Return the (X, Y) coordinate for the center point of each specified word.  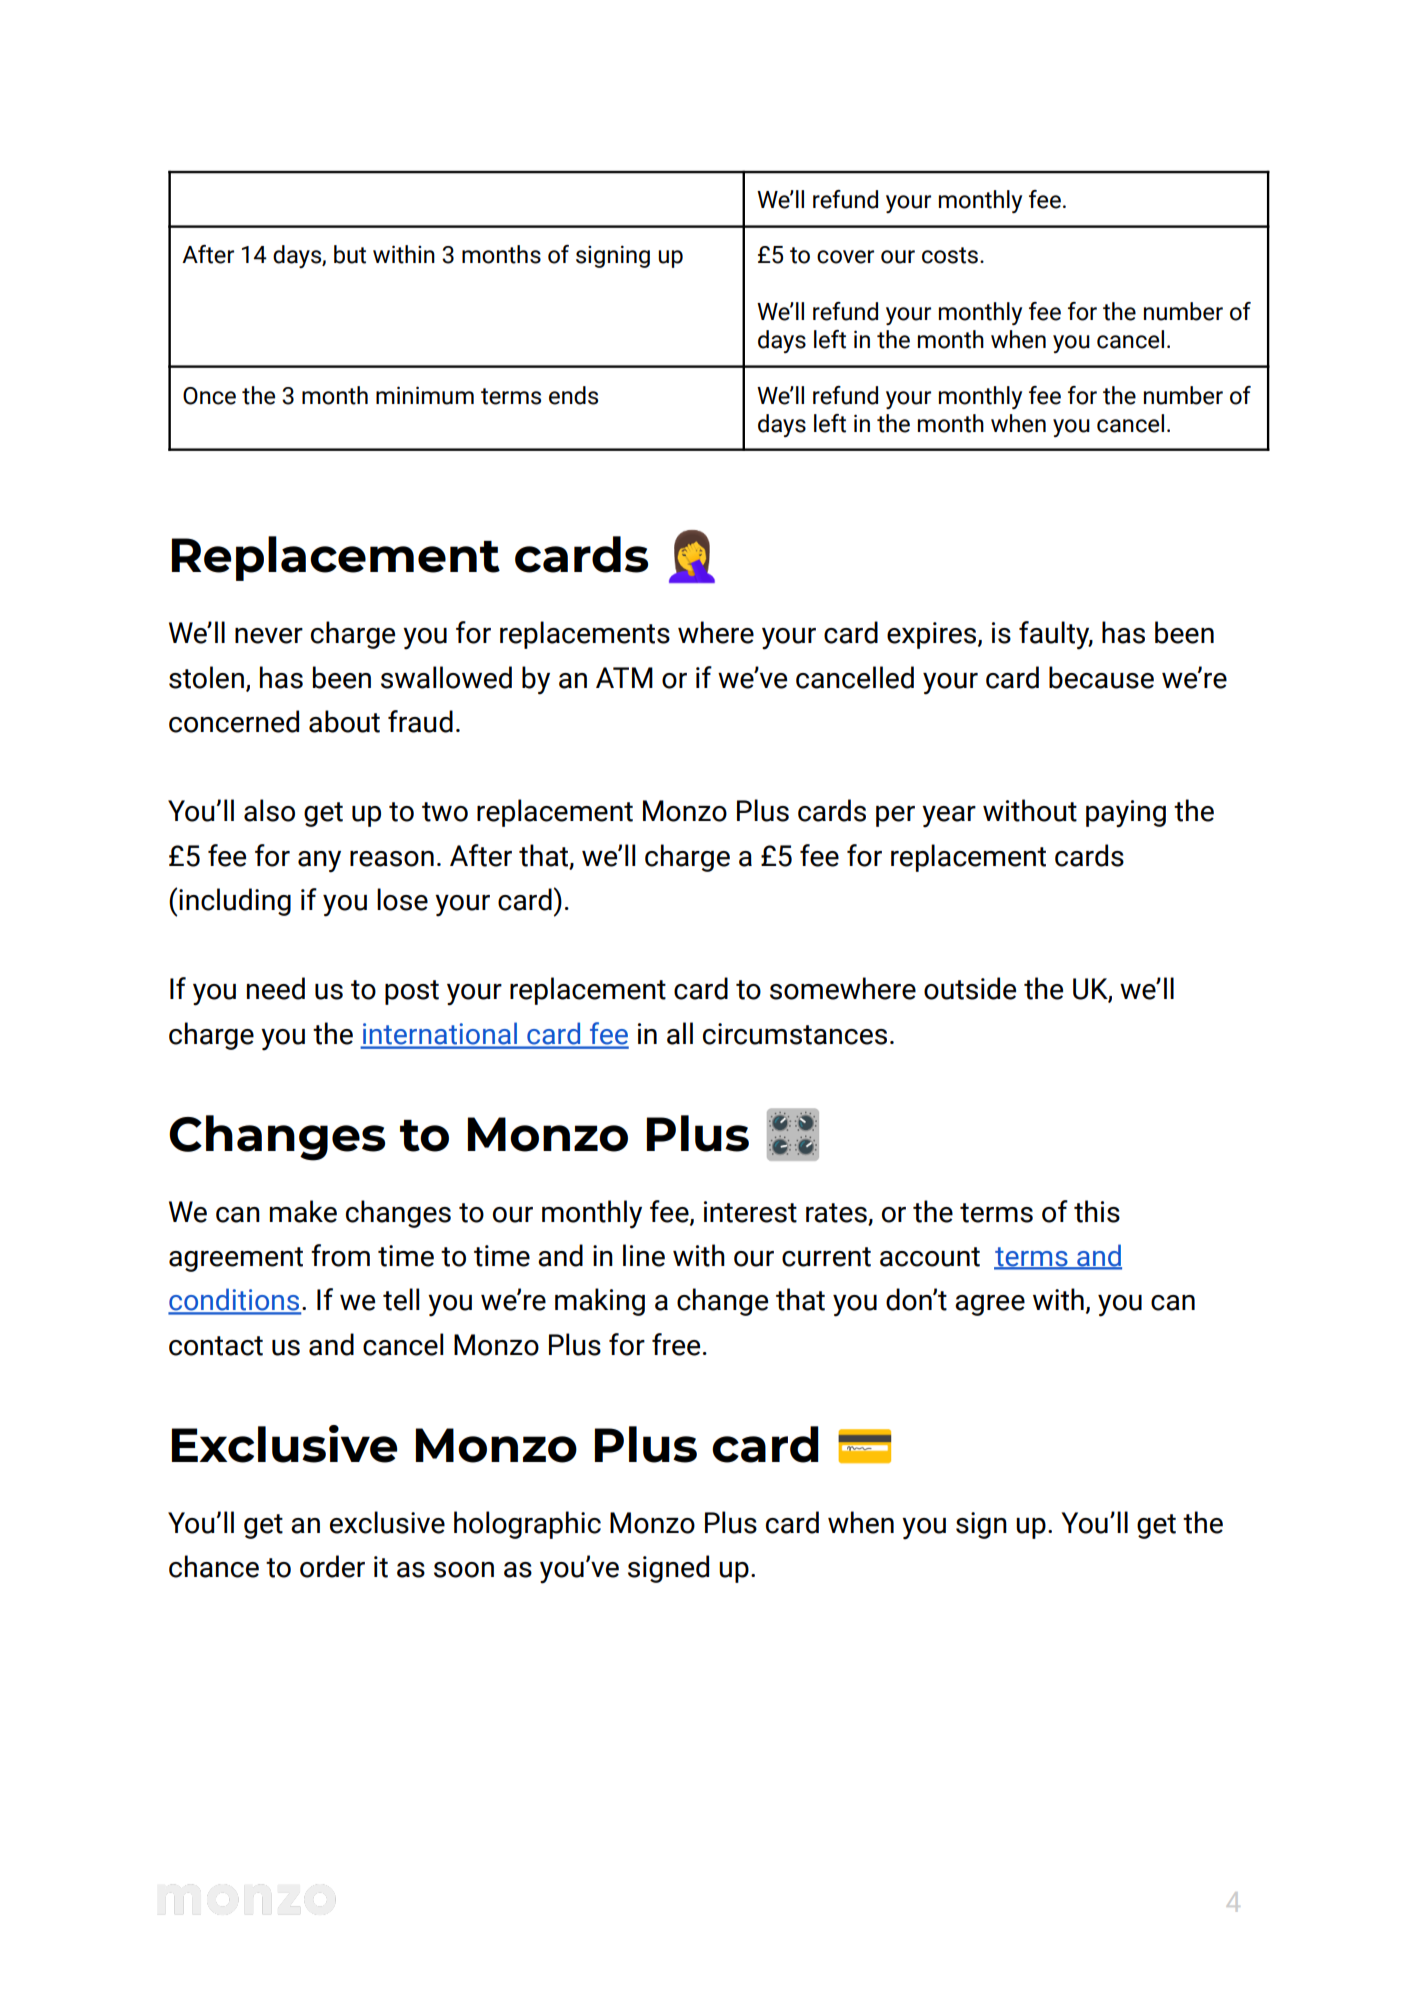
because (1101, 677)
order (332, 1566)
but (350, 254)
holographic (527, 1525)
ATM (624, 677)
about (344, 721)
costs (950, 255)
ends (573, 395)
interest (750, 1212)
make (303, 1211)
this (1097, 1211)
